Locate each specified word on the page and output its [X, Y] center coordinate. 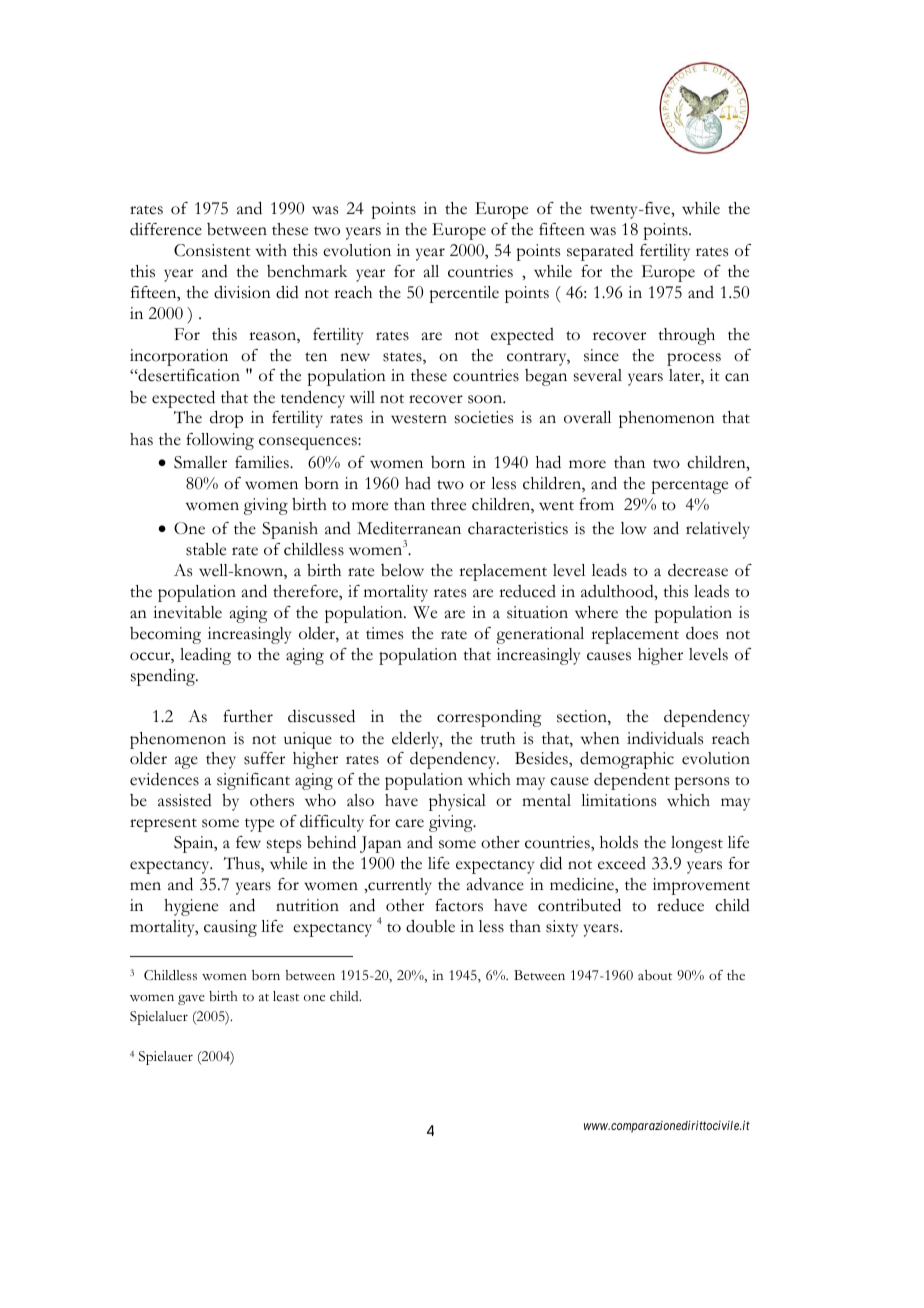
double [430, 926]
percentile [464, 294]
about [655, 975]
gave [191, 1000]
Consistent [212, 250]
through [686, 336]
